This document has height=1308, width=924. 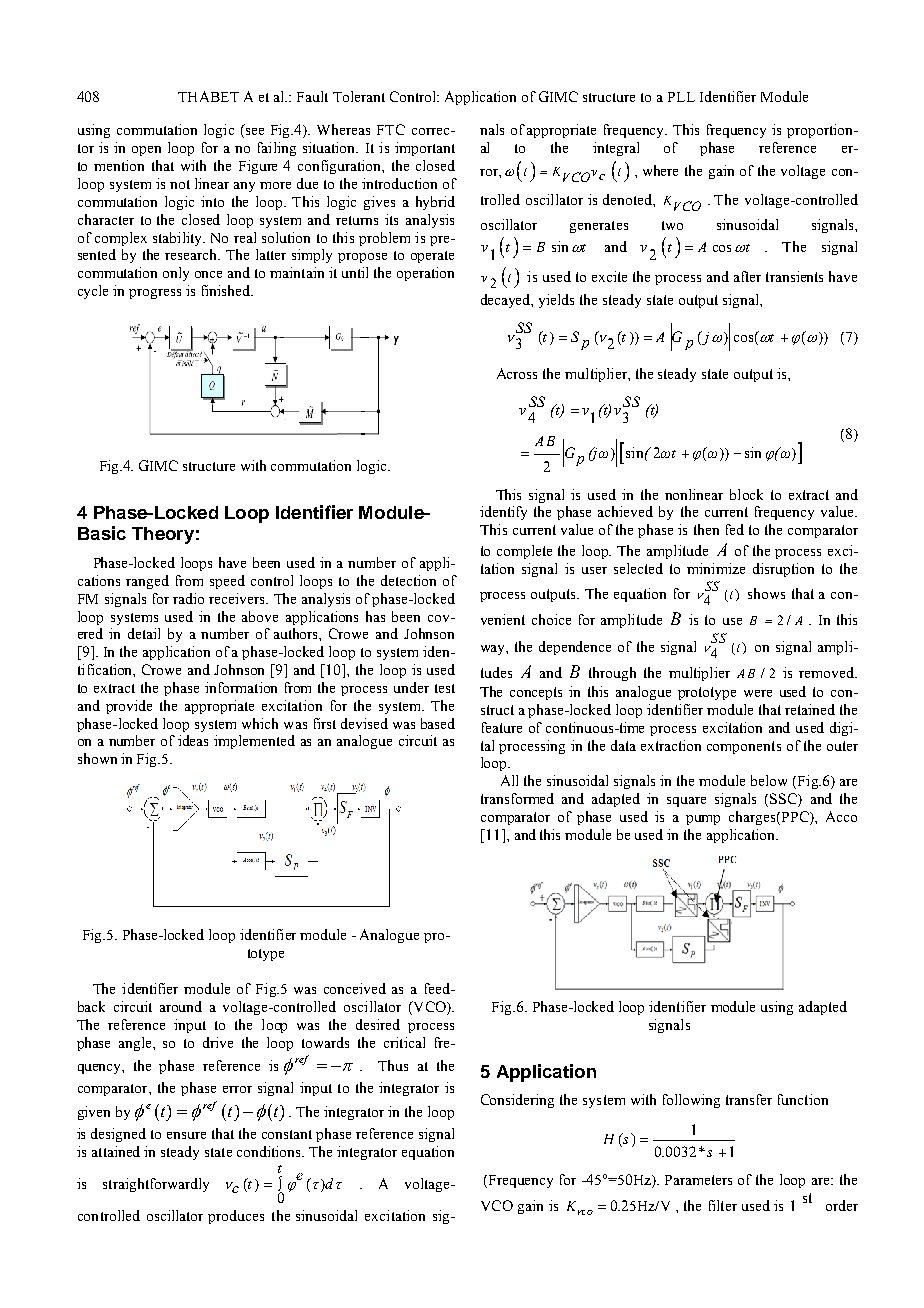 What do you see at coordinates (703, 820) in the document?
I see `pump` at bounding box center [703, 820].
